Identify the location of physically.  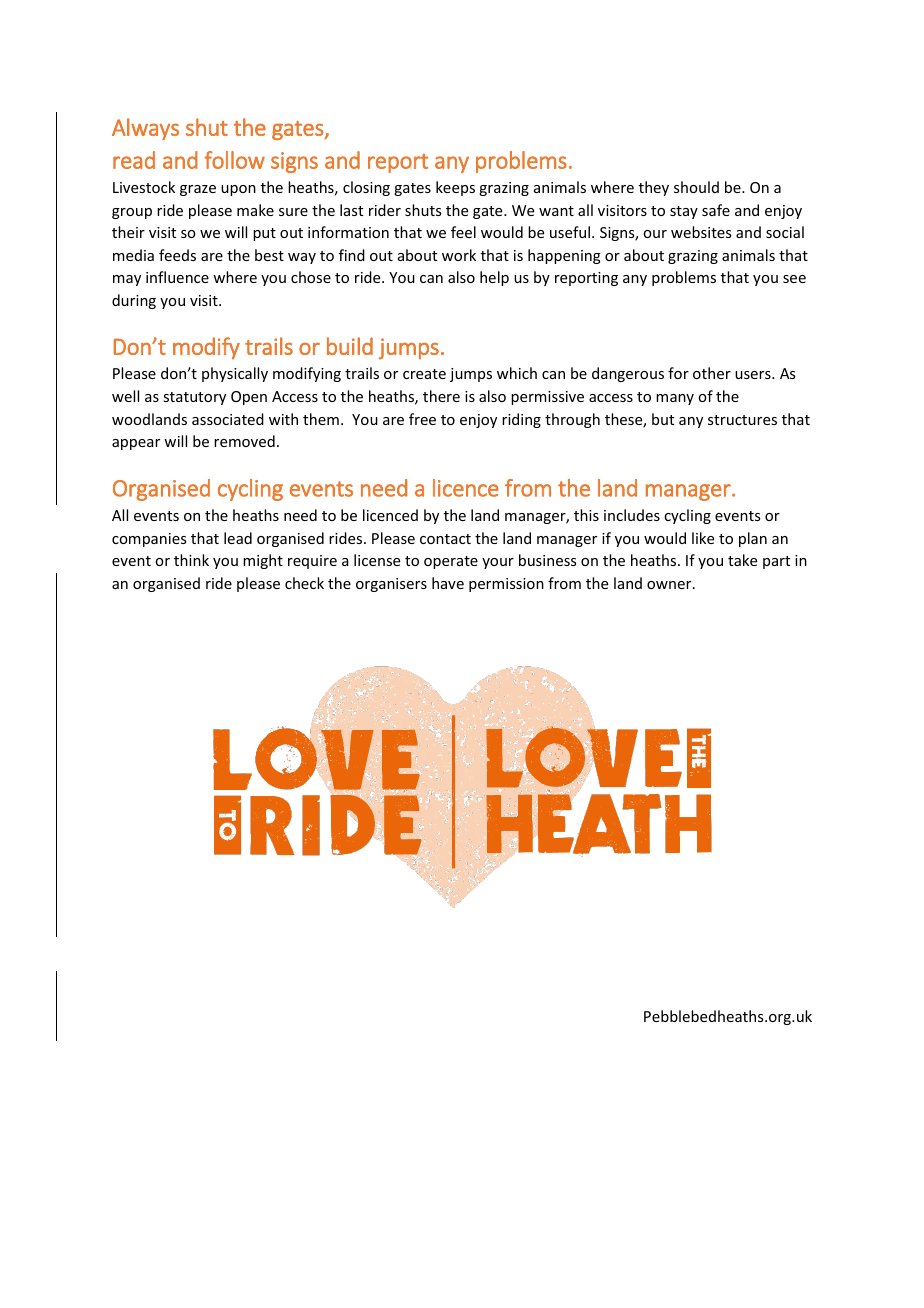
(235, 374).
